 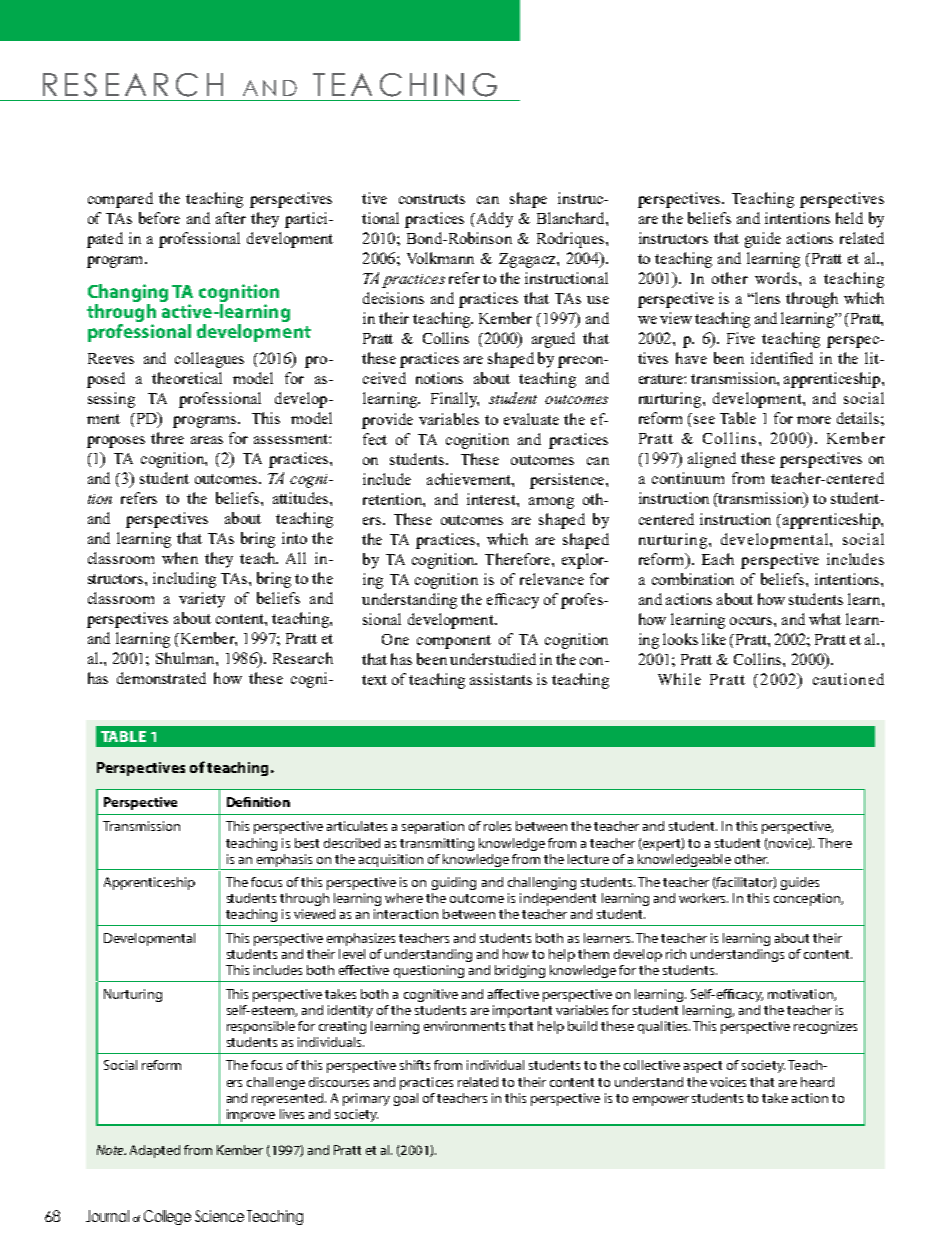 What do you see at coordinates (493, 220) in the screenshot?
I see `Addy` at bounding box center [493, 220].
